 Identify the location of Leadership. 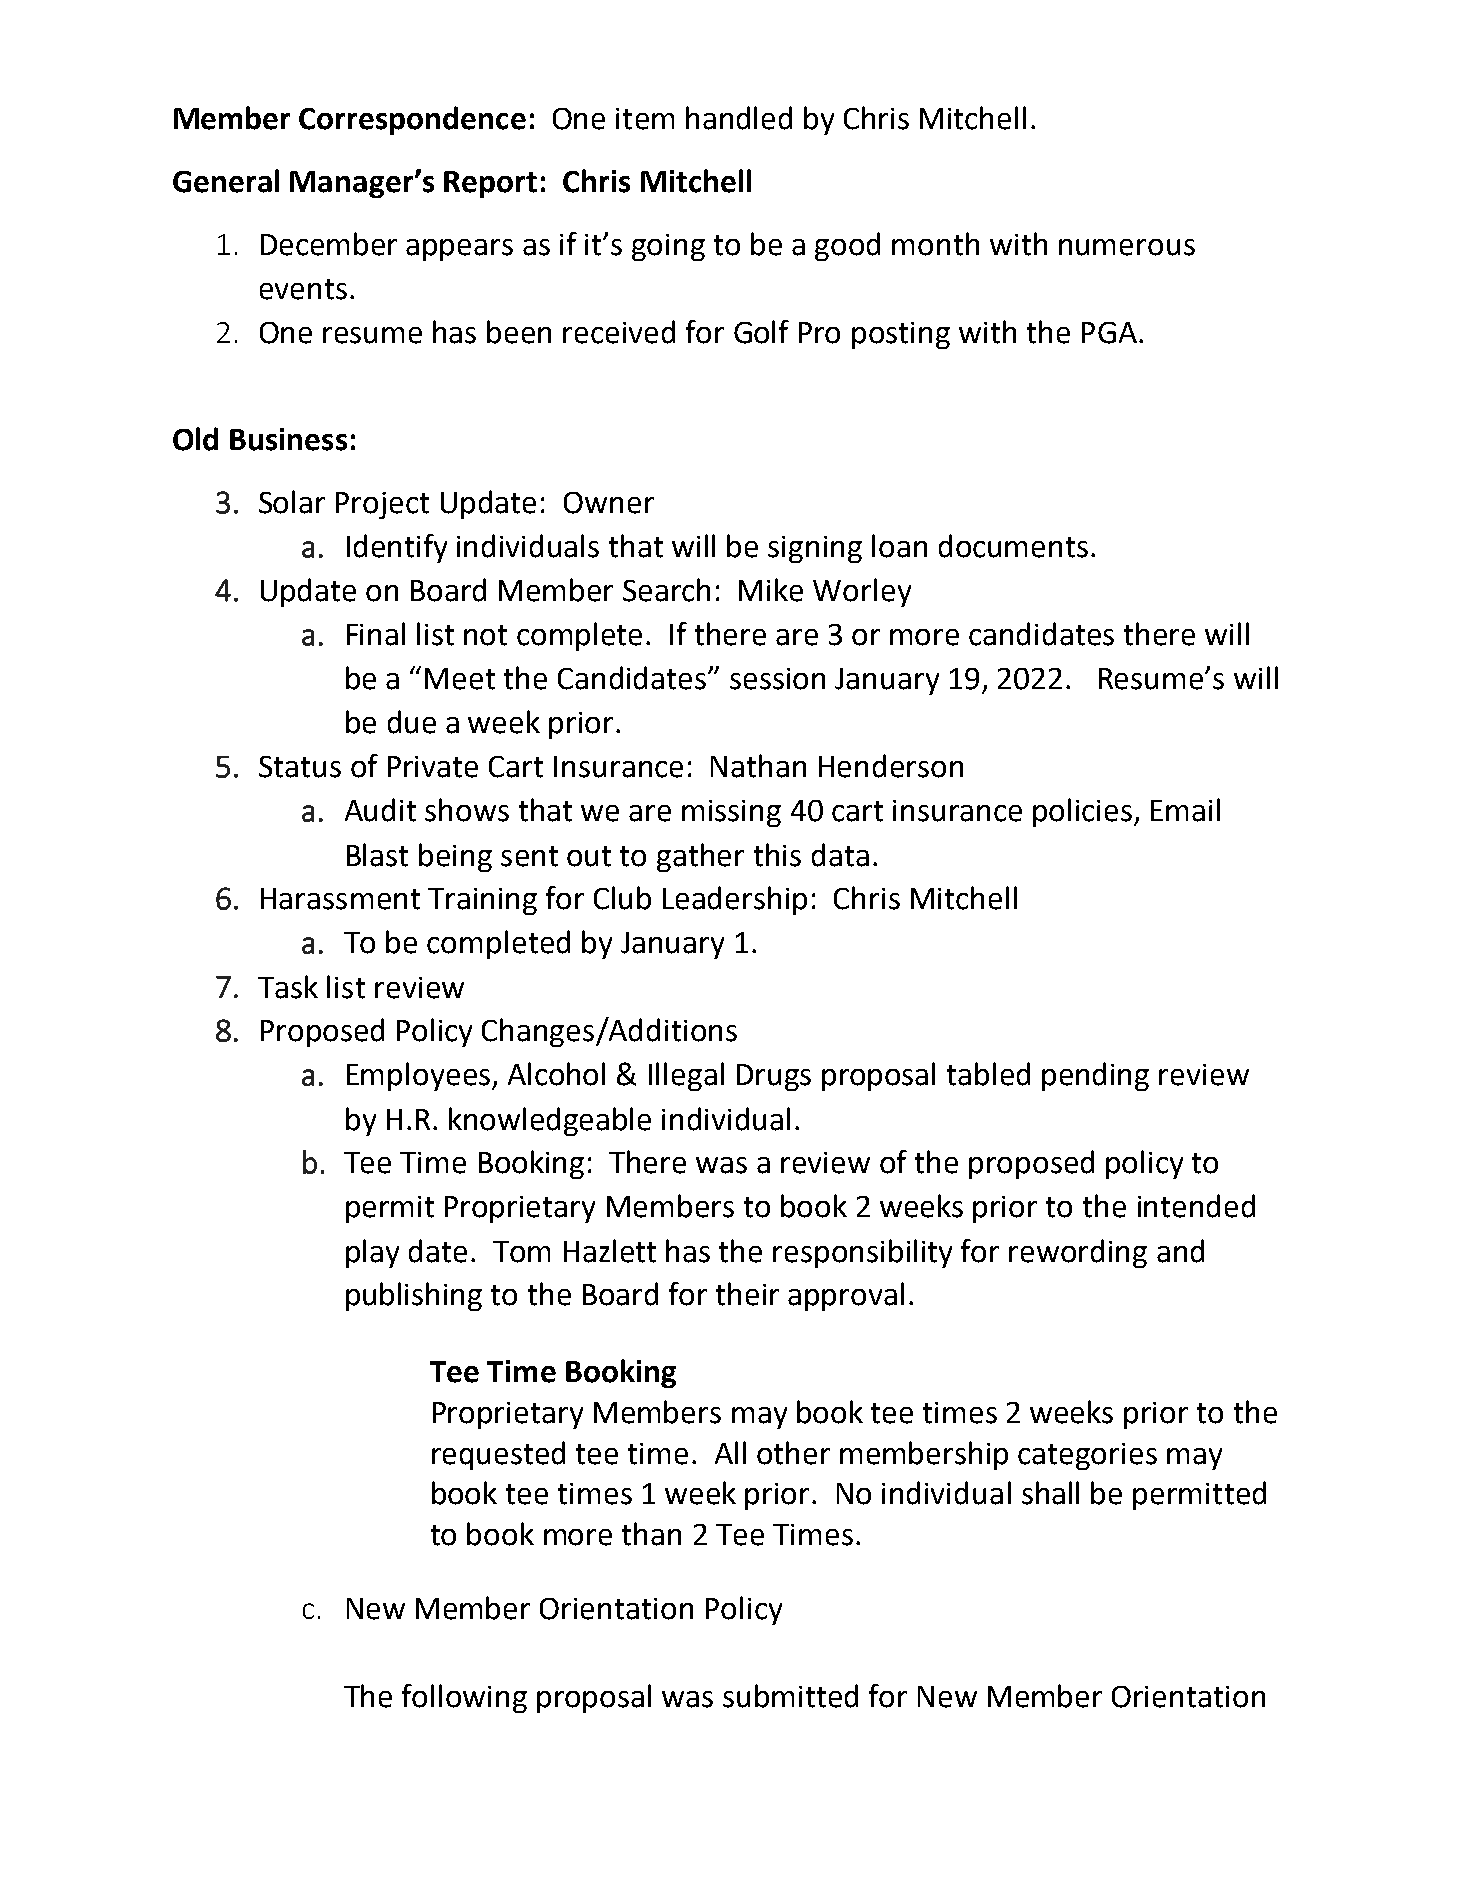
(735, 900).
